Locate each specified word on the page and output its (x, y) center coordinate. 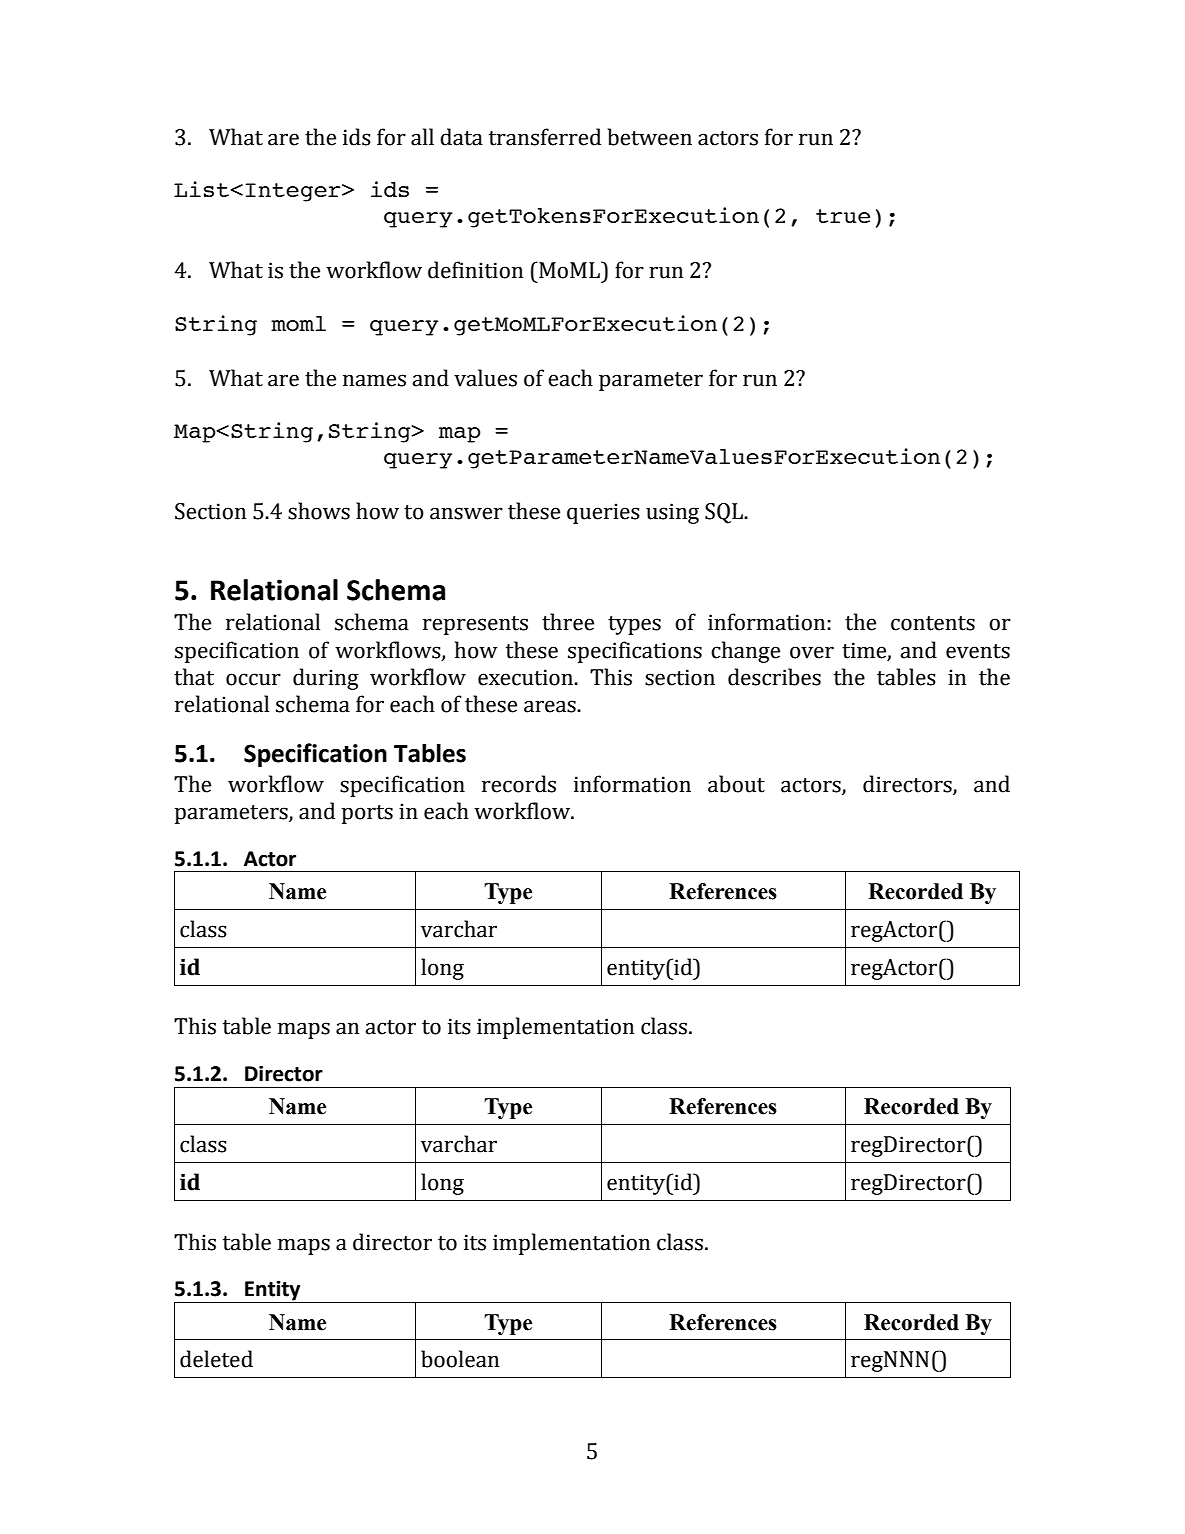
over (812, 652)
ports (367, 814)
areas (551, 706)
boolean (460, 1359)
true (843, 216)
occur (253, 679)
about (736, 784)
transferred (545, 137)
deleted (216, 1359)
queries (603, 513)
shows (319, 511)
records (519, 784)
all (422, 137)
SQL (725, 513)
